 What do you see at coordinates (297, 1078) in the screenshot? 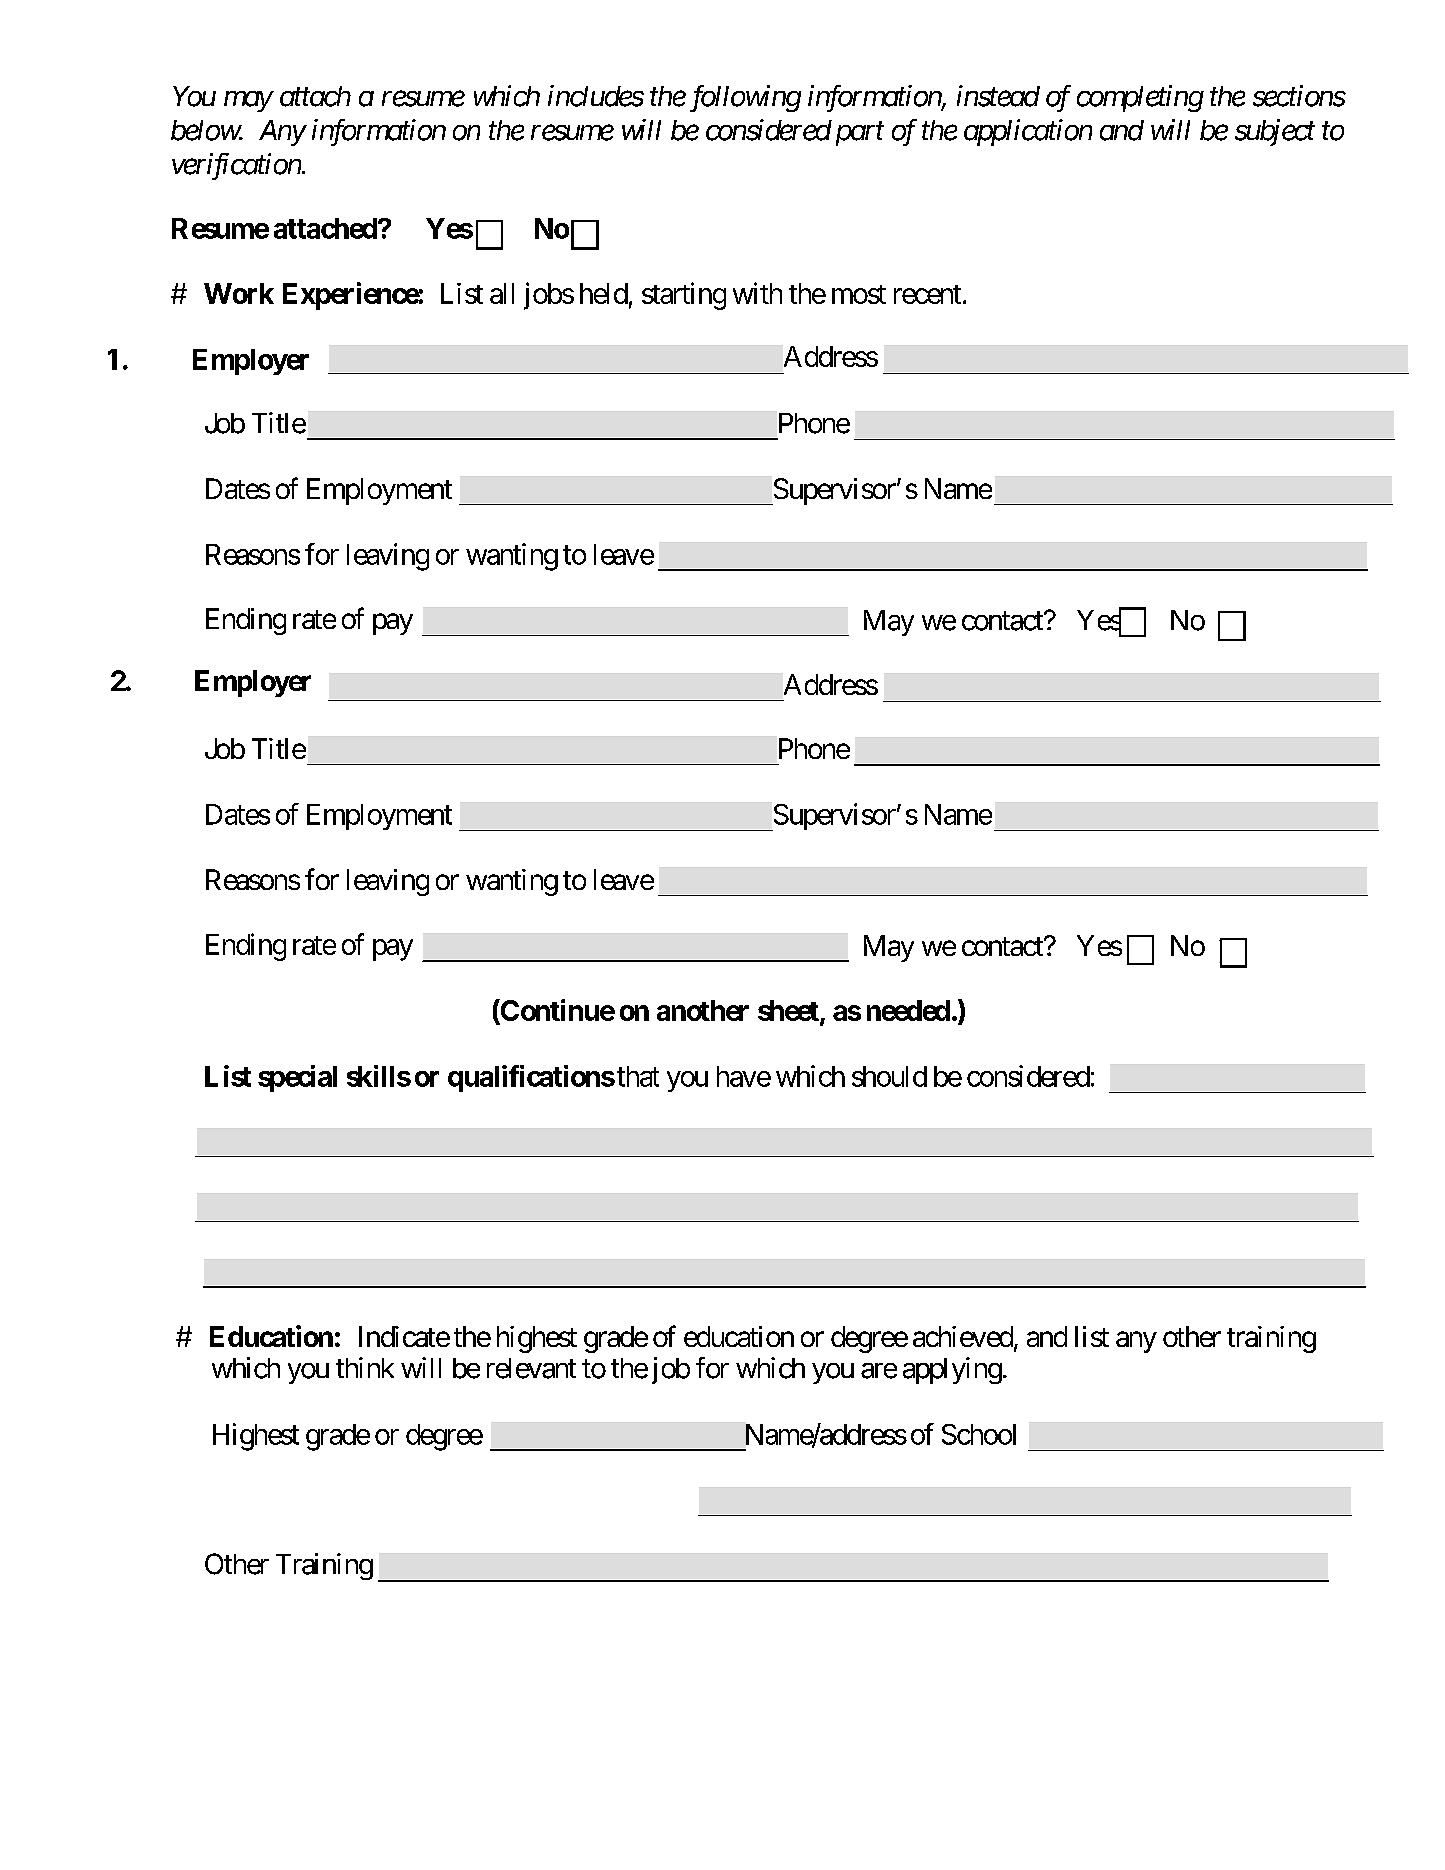
I see `special` at bounding box center [297, 1078].
